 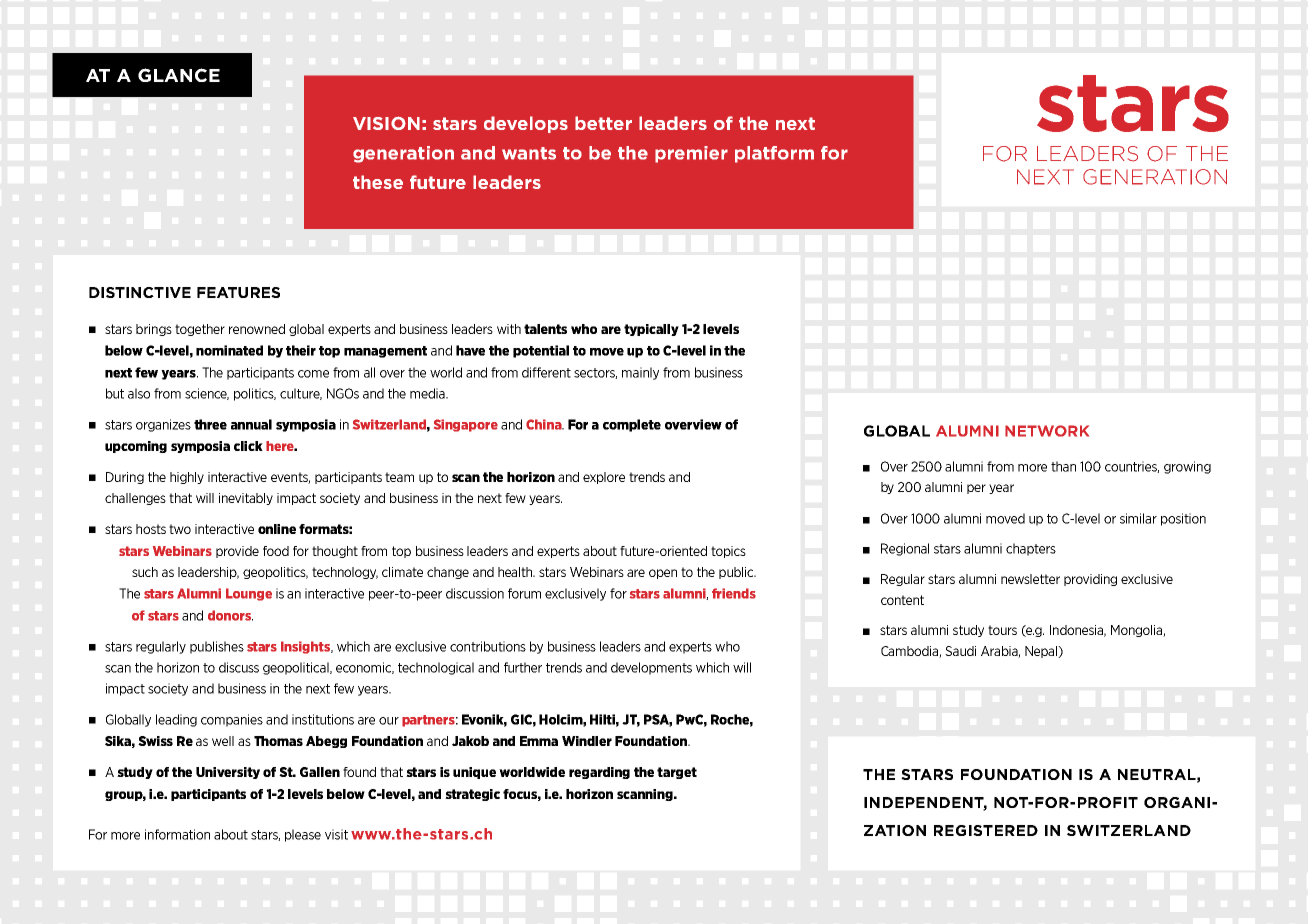 What do you see at coordinates (774, 154) in the screenshot?
I see `platform` at bounding box center [774, 154].
